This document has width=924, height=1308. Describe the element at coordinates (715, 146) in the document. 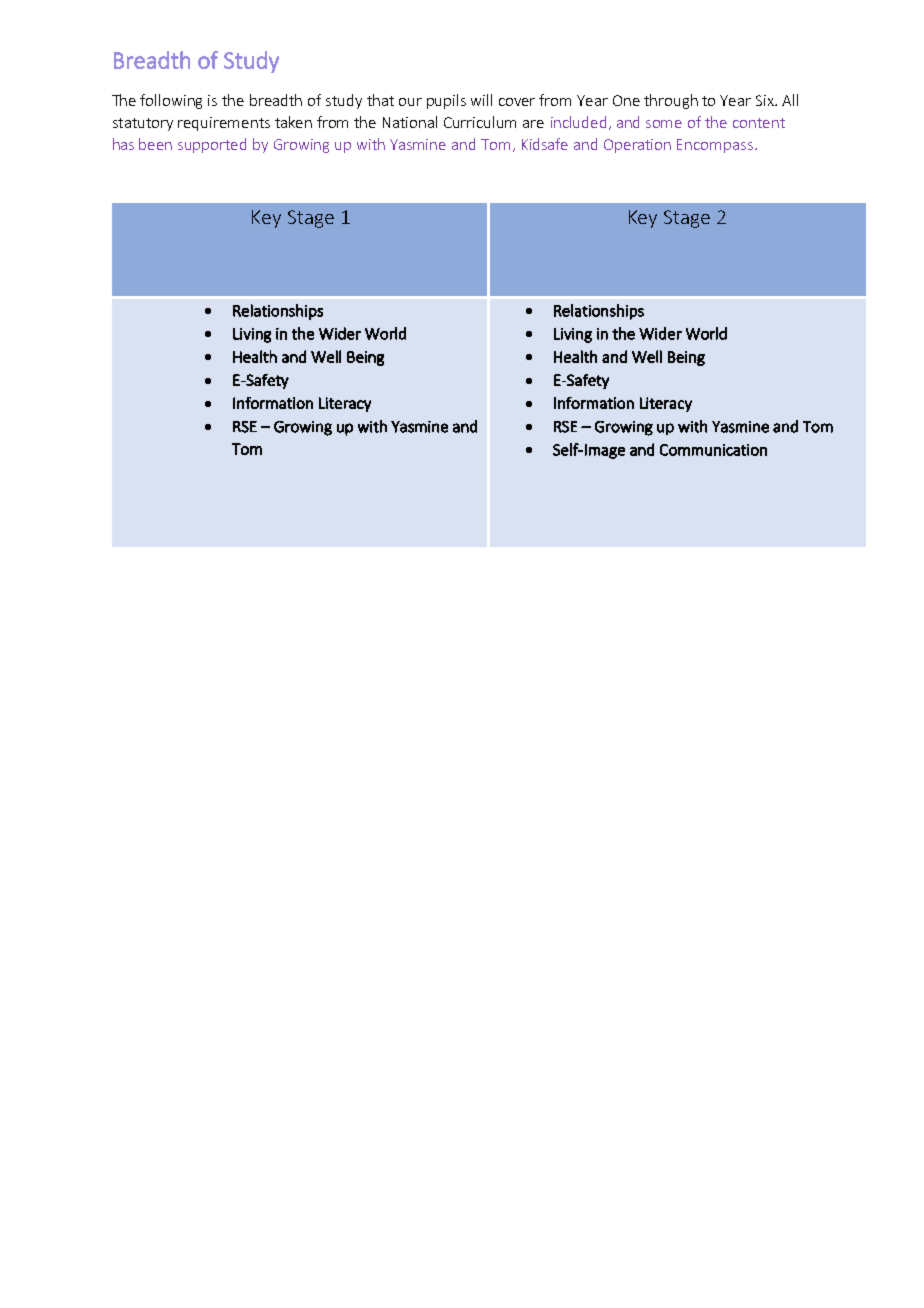

I see `Encompass` at that location.
